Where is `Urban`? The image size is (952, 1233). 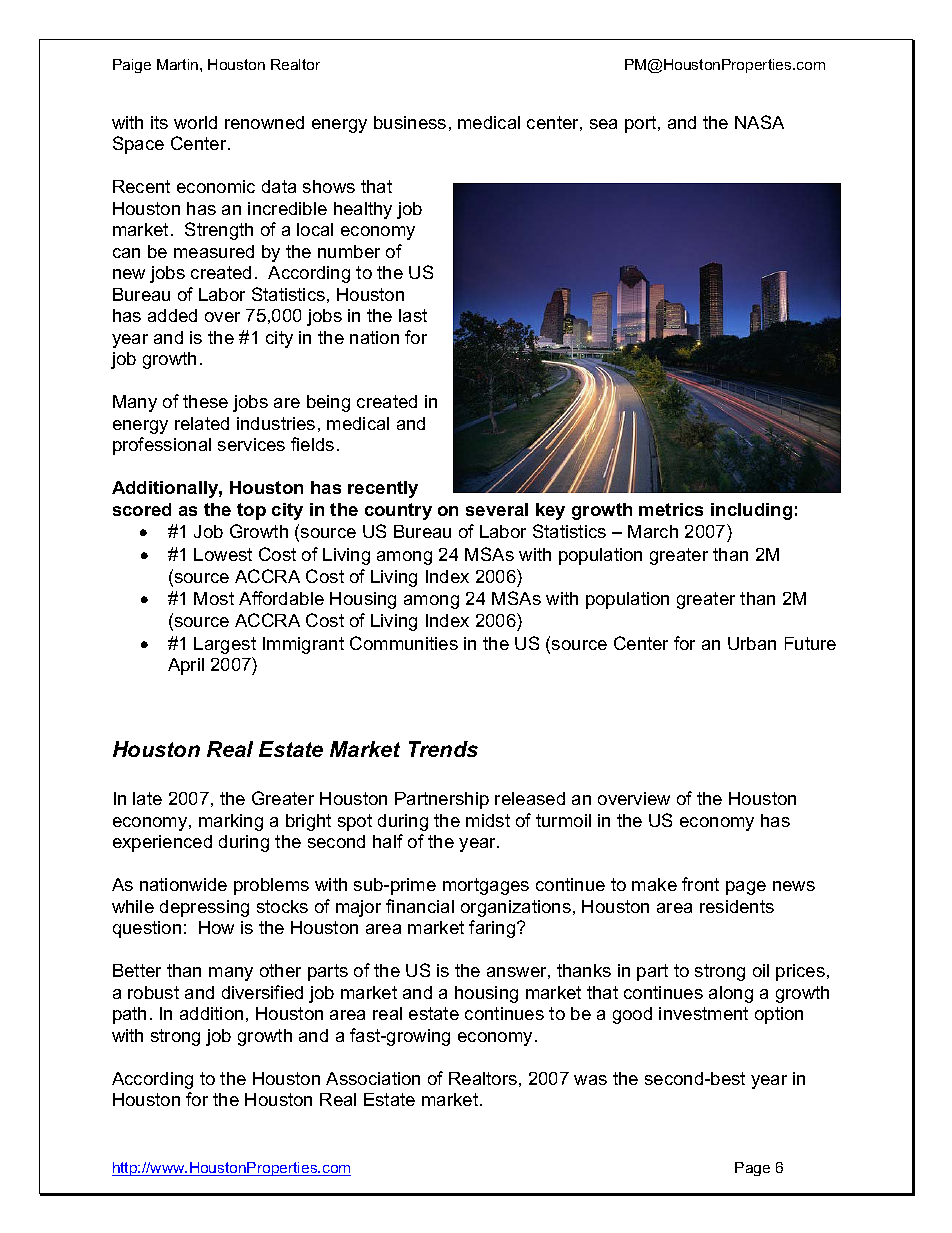 Urban is located at coordinates (752, 643).
